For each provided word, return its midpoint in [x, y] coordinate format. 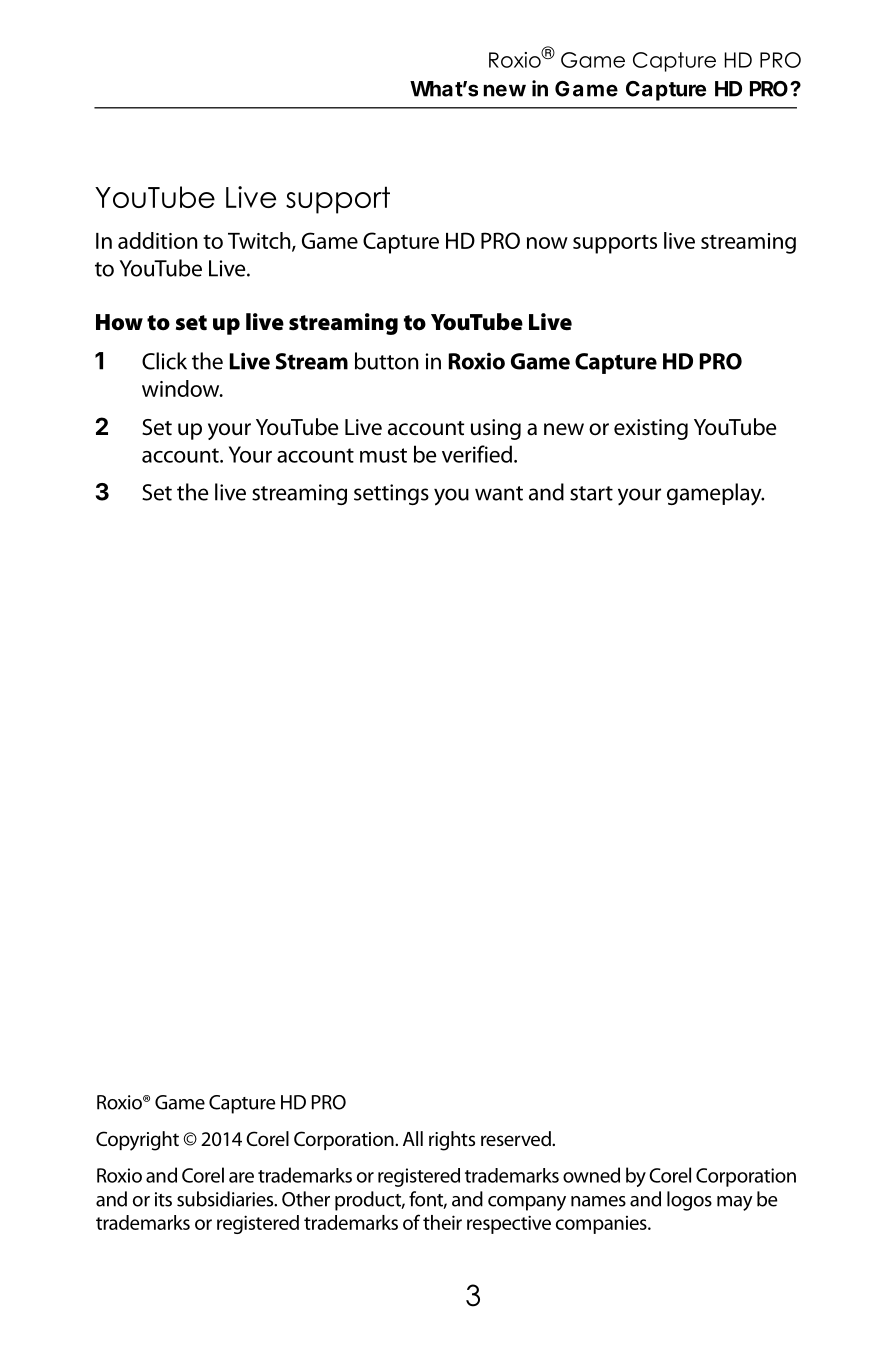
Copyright [137, 1141]
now [547, 243]
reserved [517, 1138]
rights [452, 1141]
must [383, 455]
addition [157, 240]
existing [651, 429]
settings [391, 494]
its [163, 1199]
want [499, 493]
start [591, 493]
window [182, 388]
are [241, 1177]
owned [591, 1175]
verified [477, 454]
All [413, 1138]
